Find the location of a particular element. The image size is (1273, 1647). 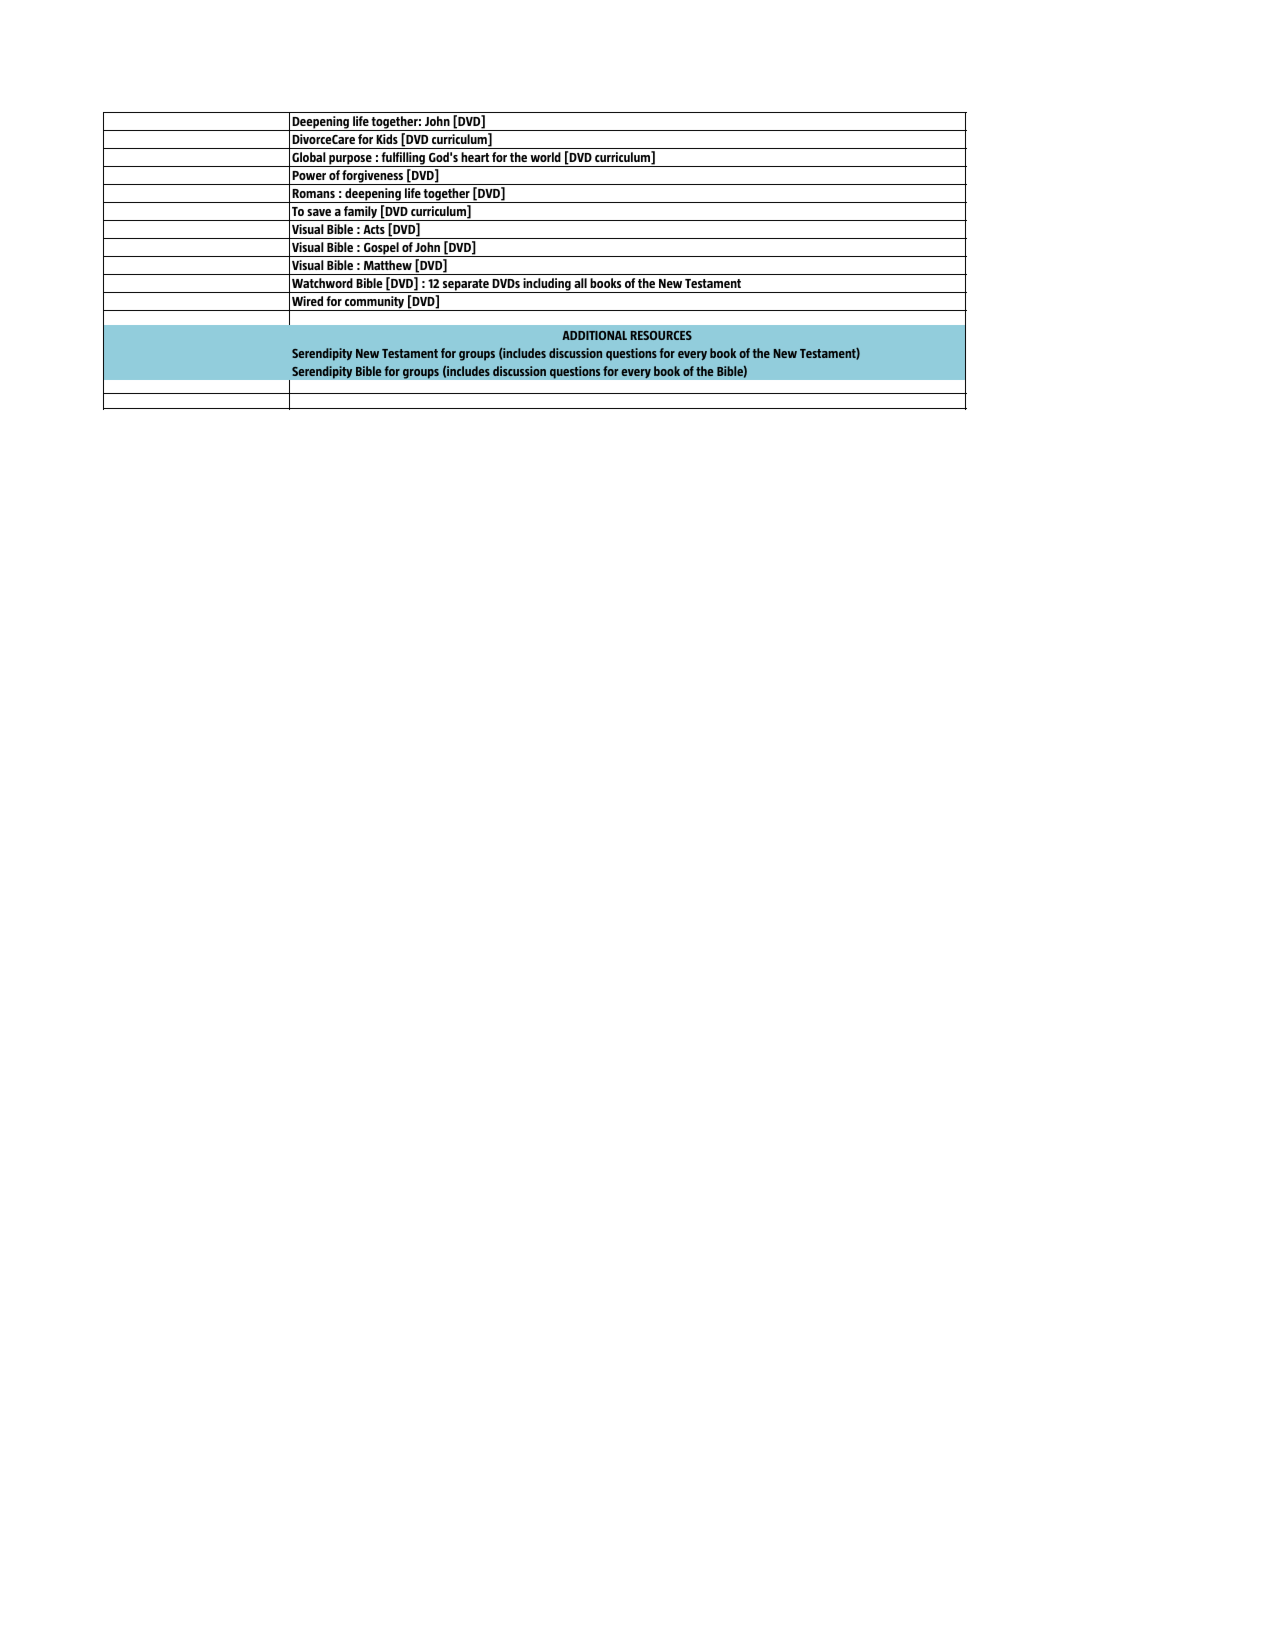

family is located at coordinates (361, 213).
